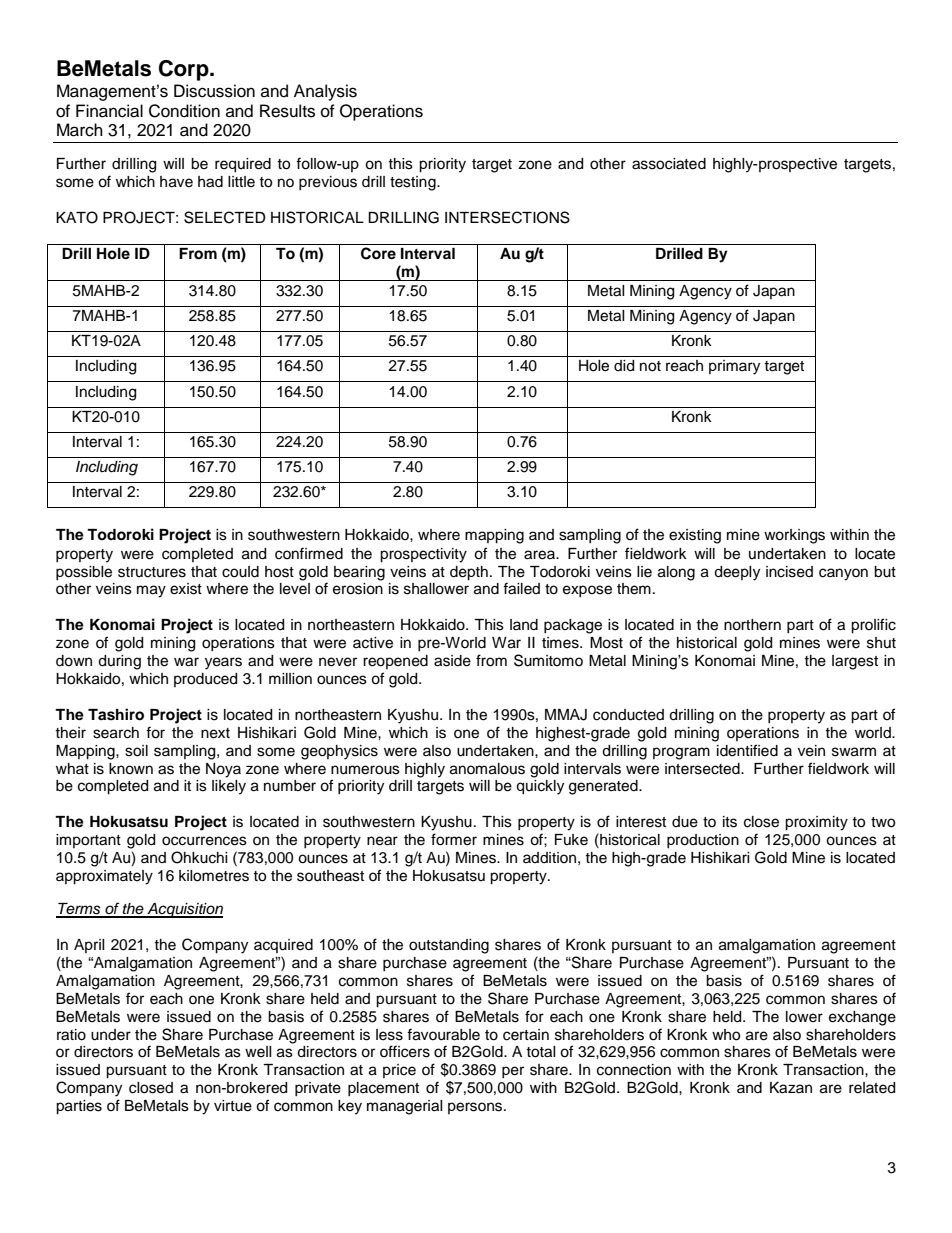  I want to click on testing, so click(414, 183).
